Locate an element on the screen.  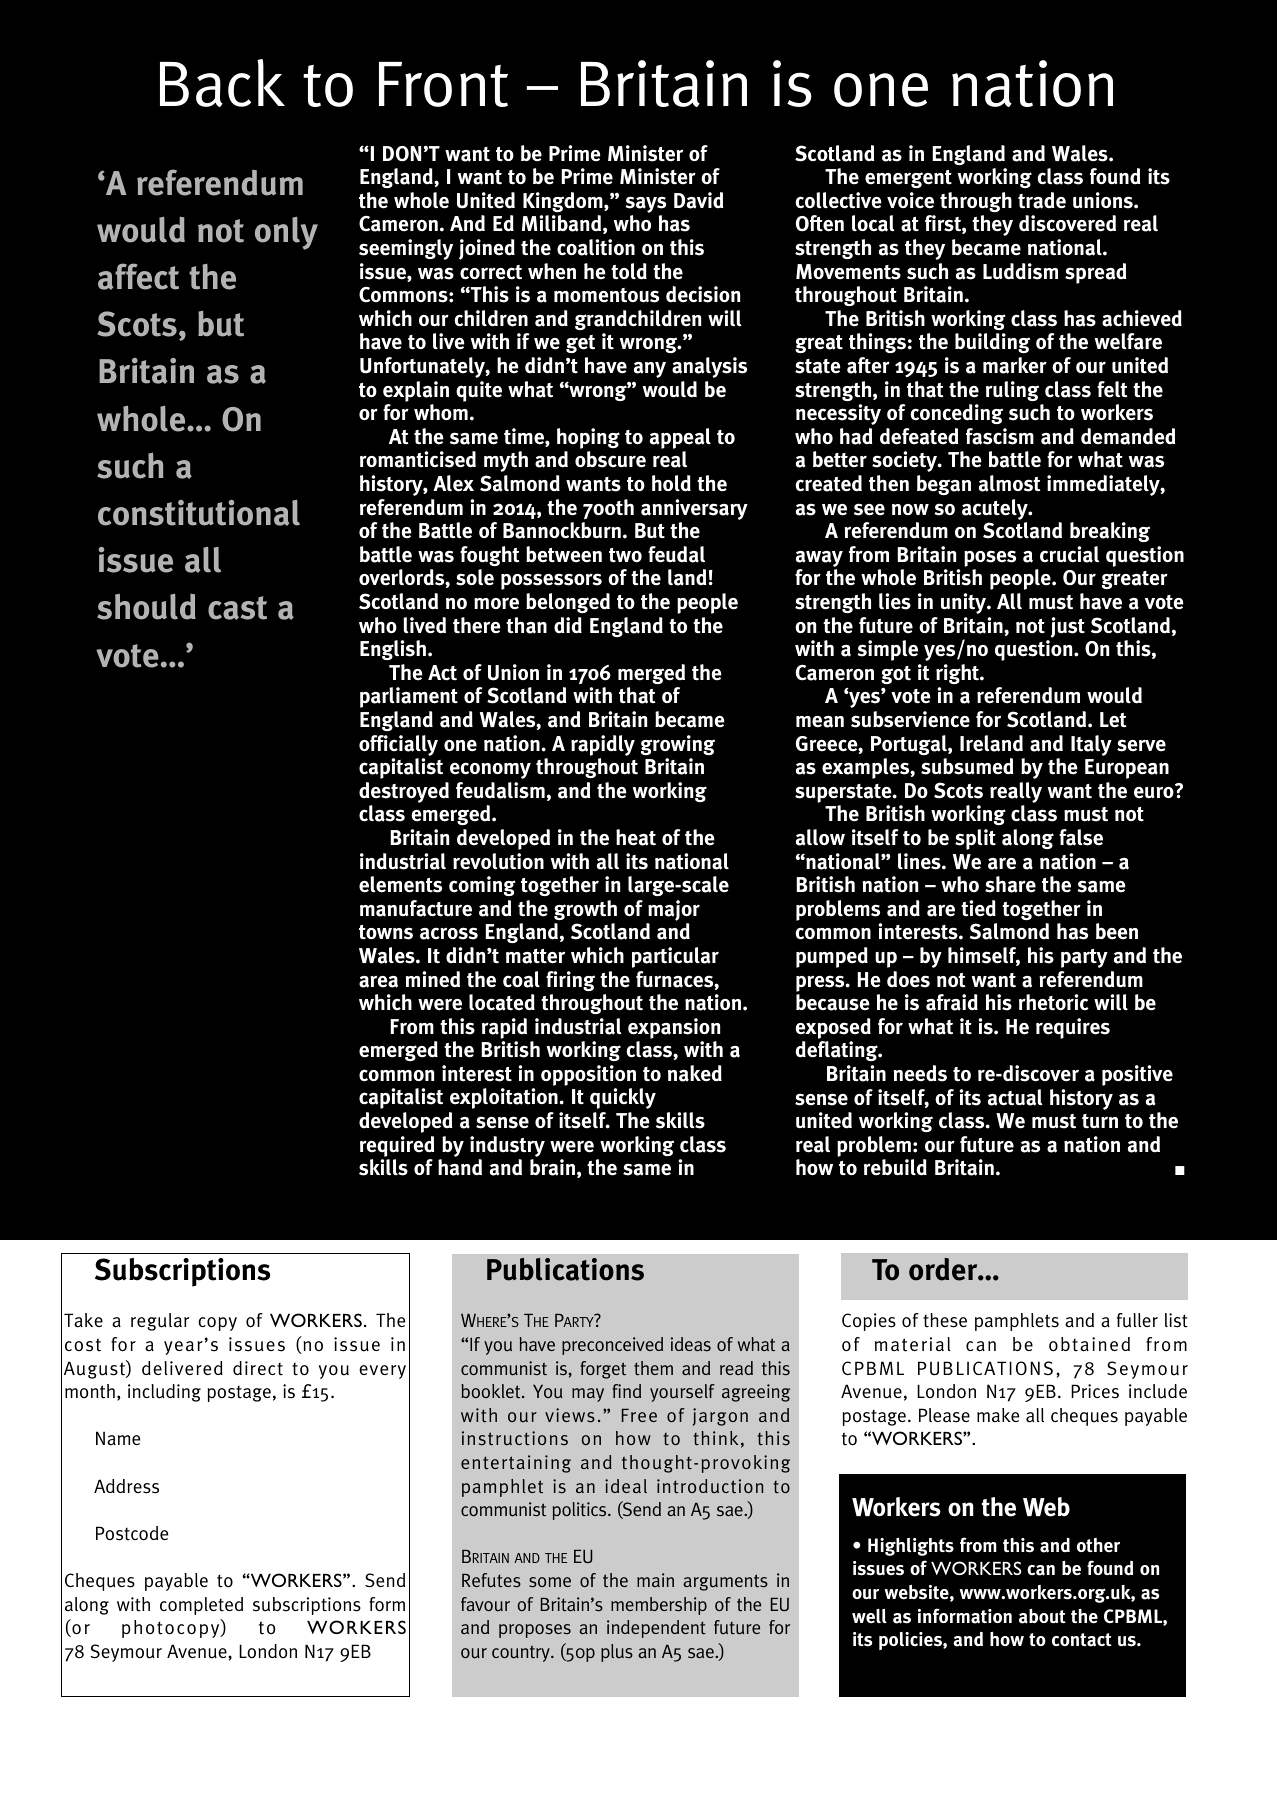
these is located at coordinates (945, 1320).
